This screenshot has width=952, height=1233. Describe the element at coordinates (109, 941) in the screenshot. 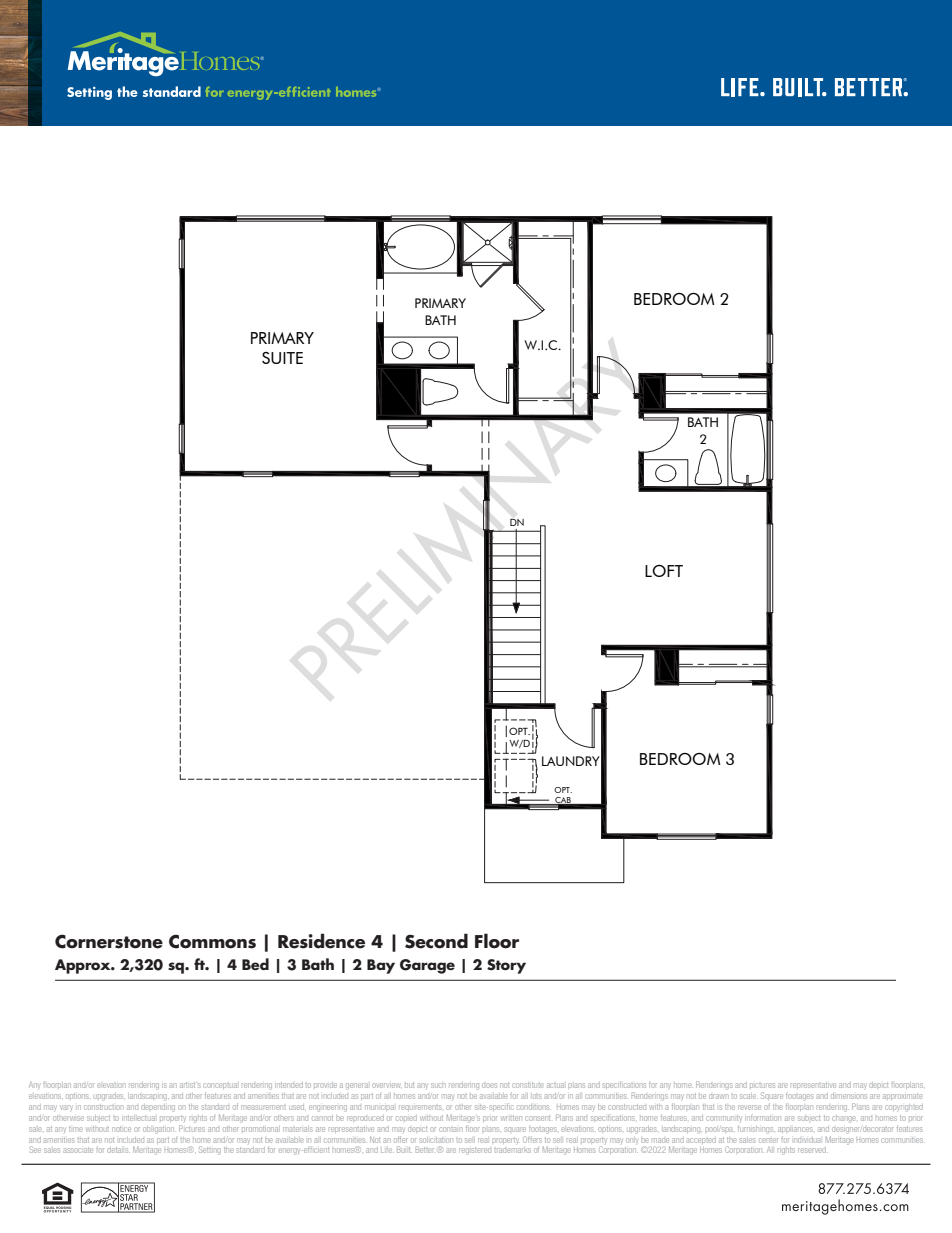

I see `Cornerstone` at that location.
